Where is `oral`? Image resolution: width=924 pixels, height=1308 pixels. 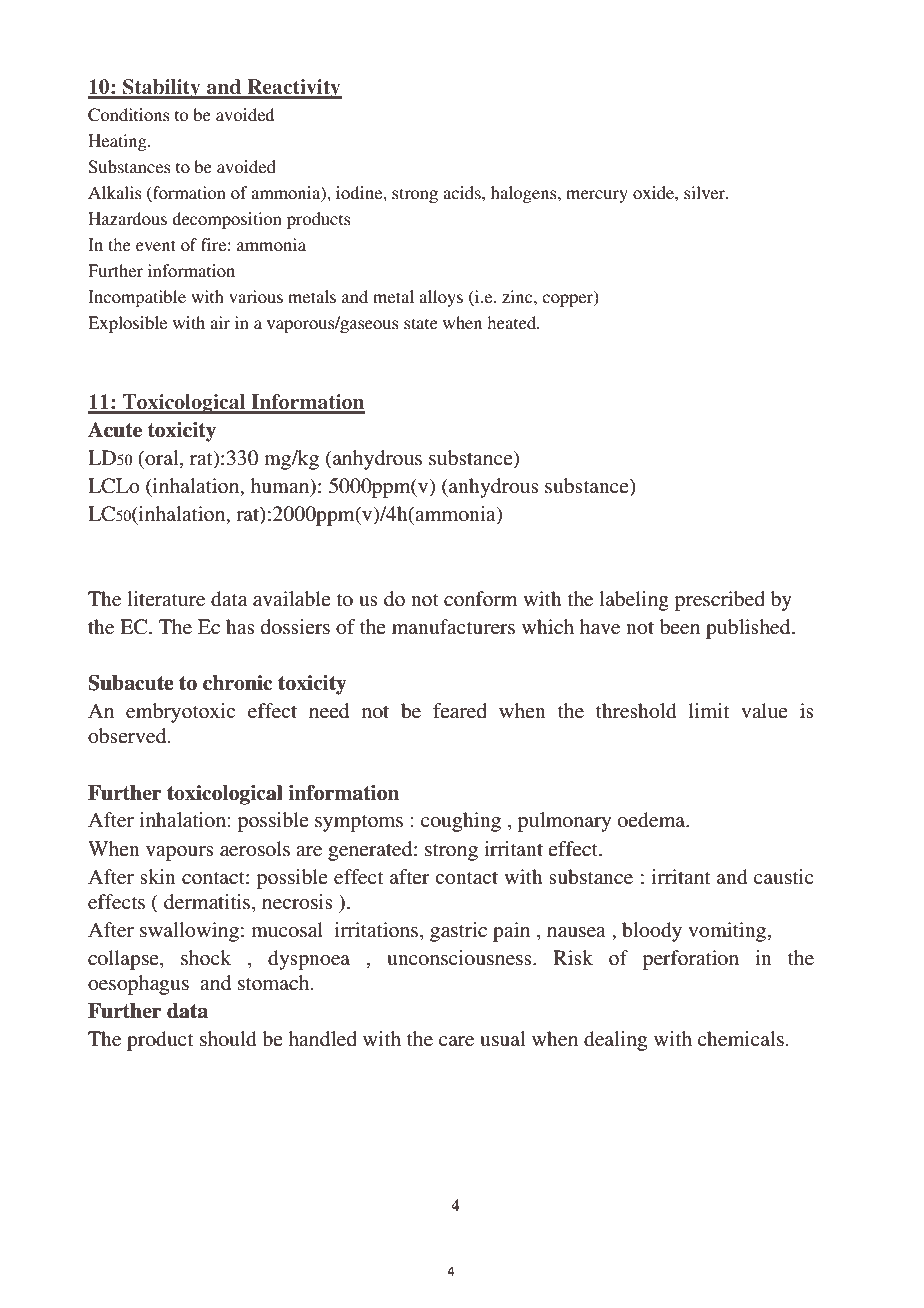
oral is located at coordinates (162, 459).
